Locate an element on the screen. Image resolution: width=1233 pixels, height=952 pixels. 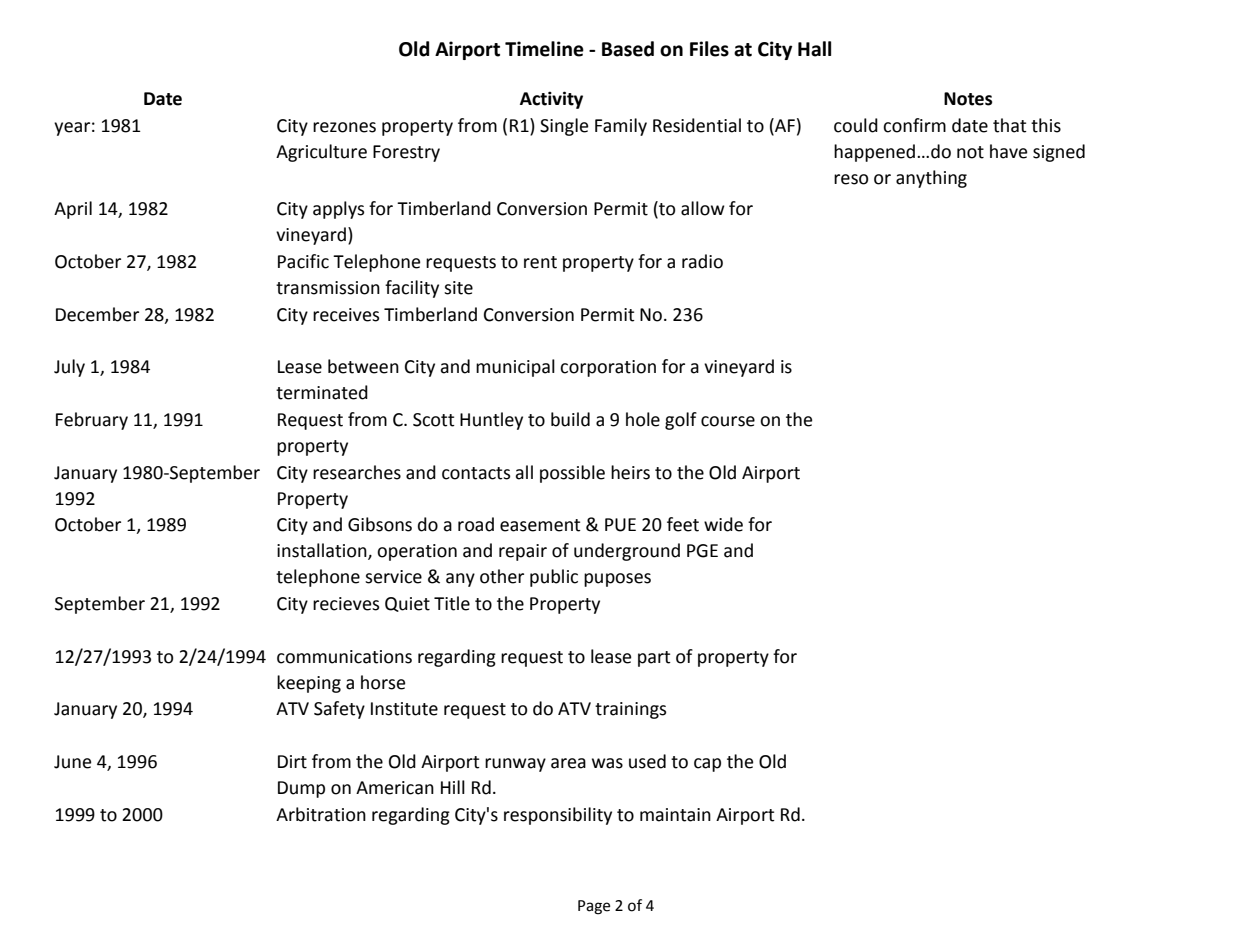
Arbitration is located at coordinates (321, 814).
